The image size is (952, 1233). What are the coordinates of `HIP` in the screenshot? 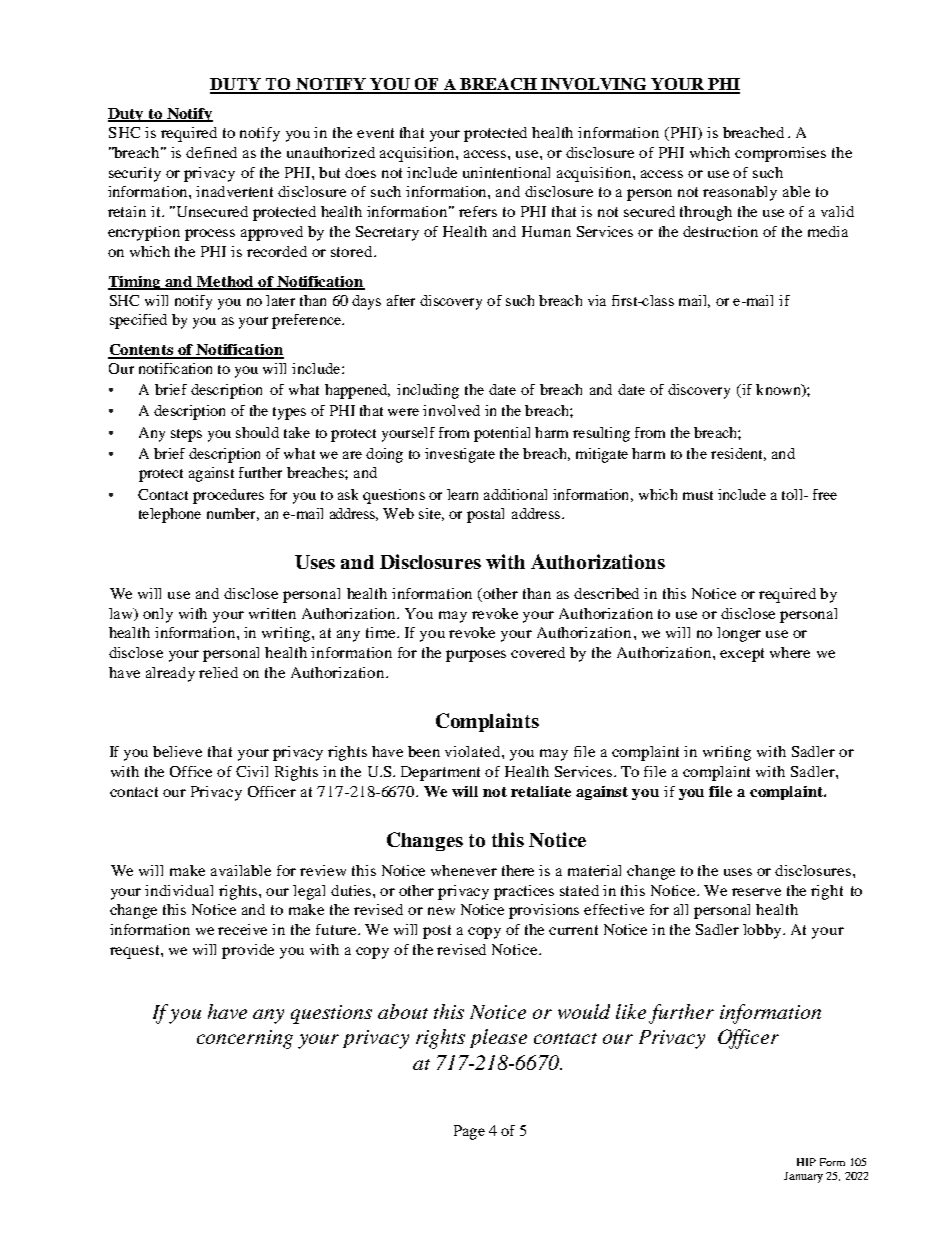 It's located at (806, 1162).
